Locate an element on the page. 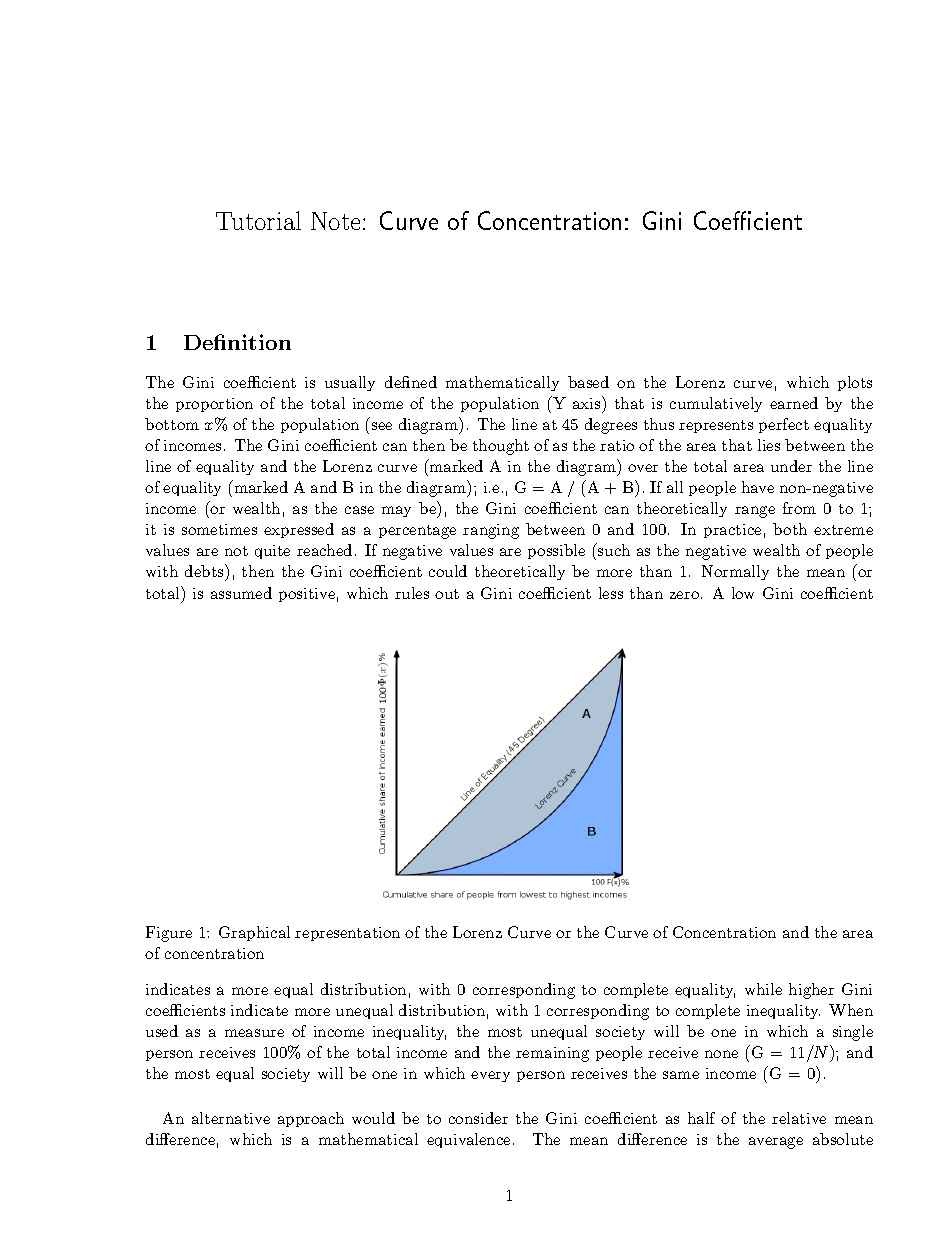  Tutorial is located at coordinates (258, 220).
